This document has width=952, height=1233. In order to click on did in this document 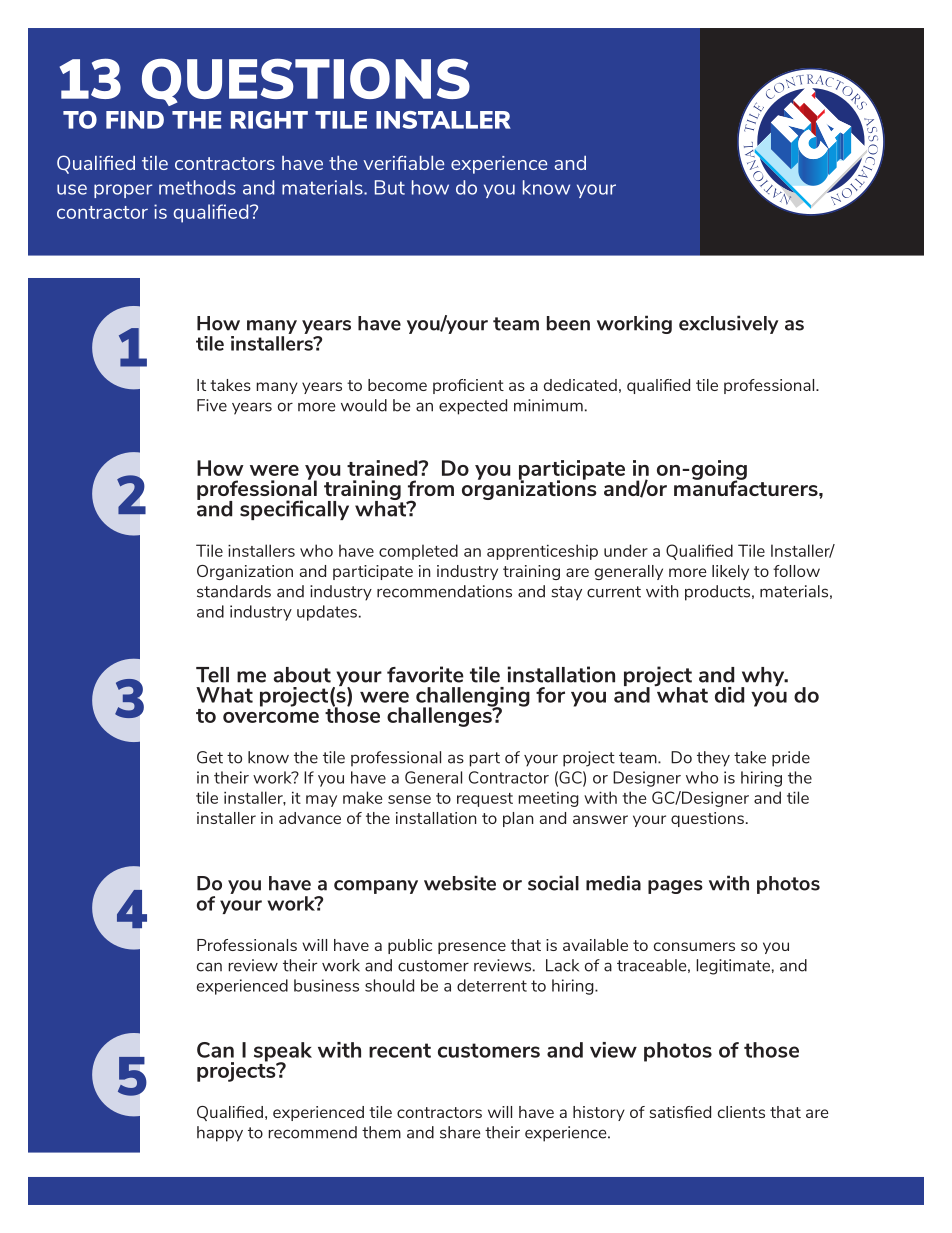, I will do `click(729, 695)`.
